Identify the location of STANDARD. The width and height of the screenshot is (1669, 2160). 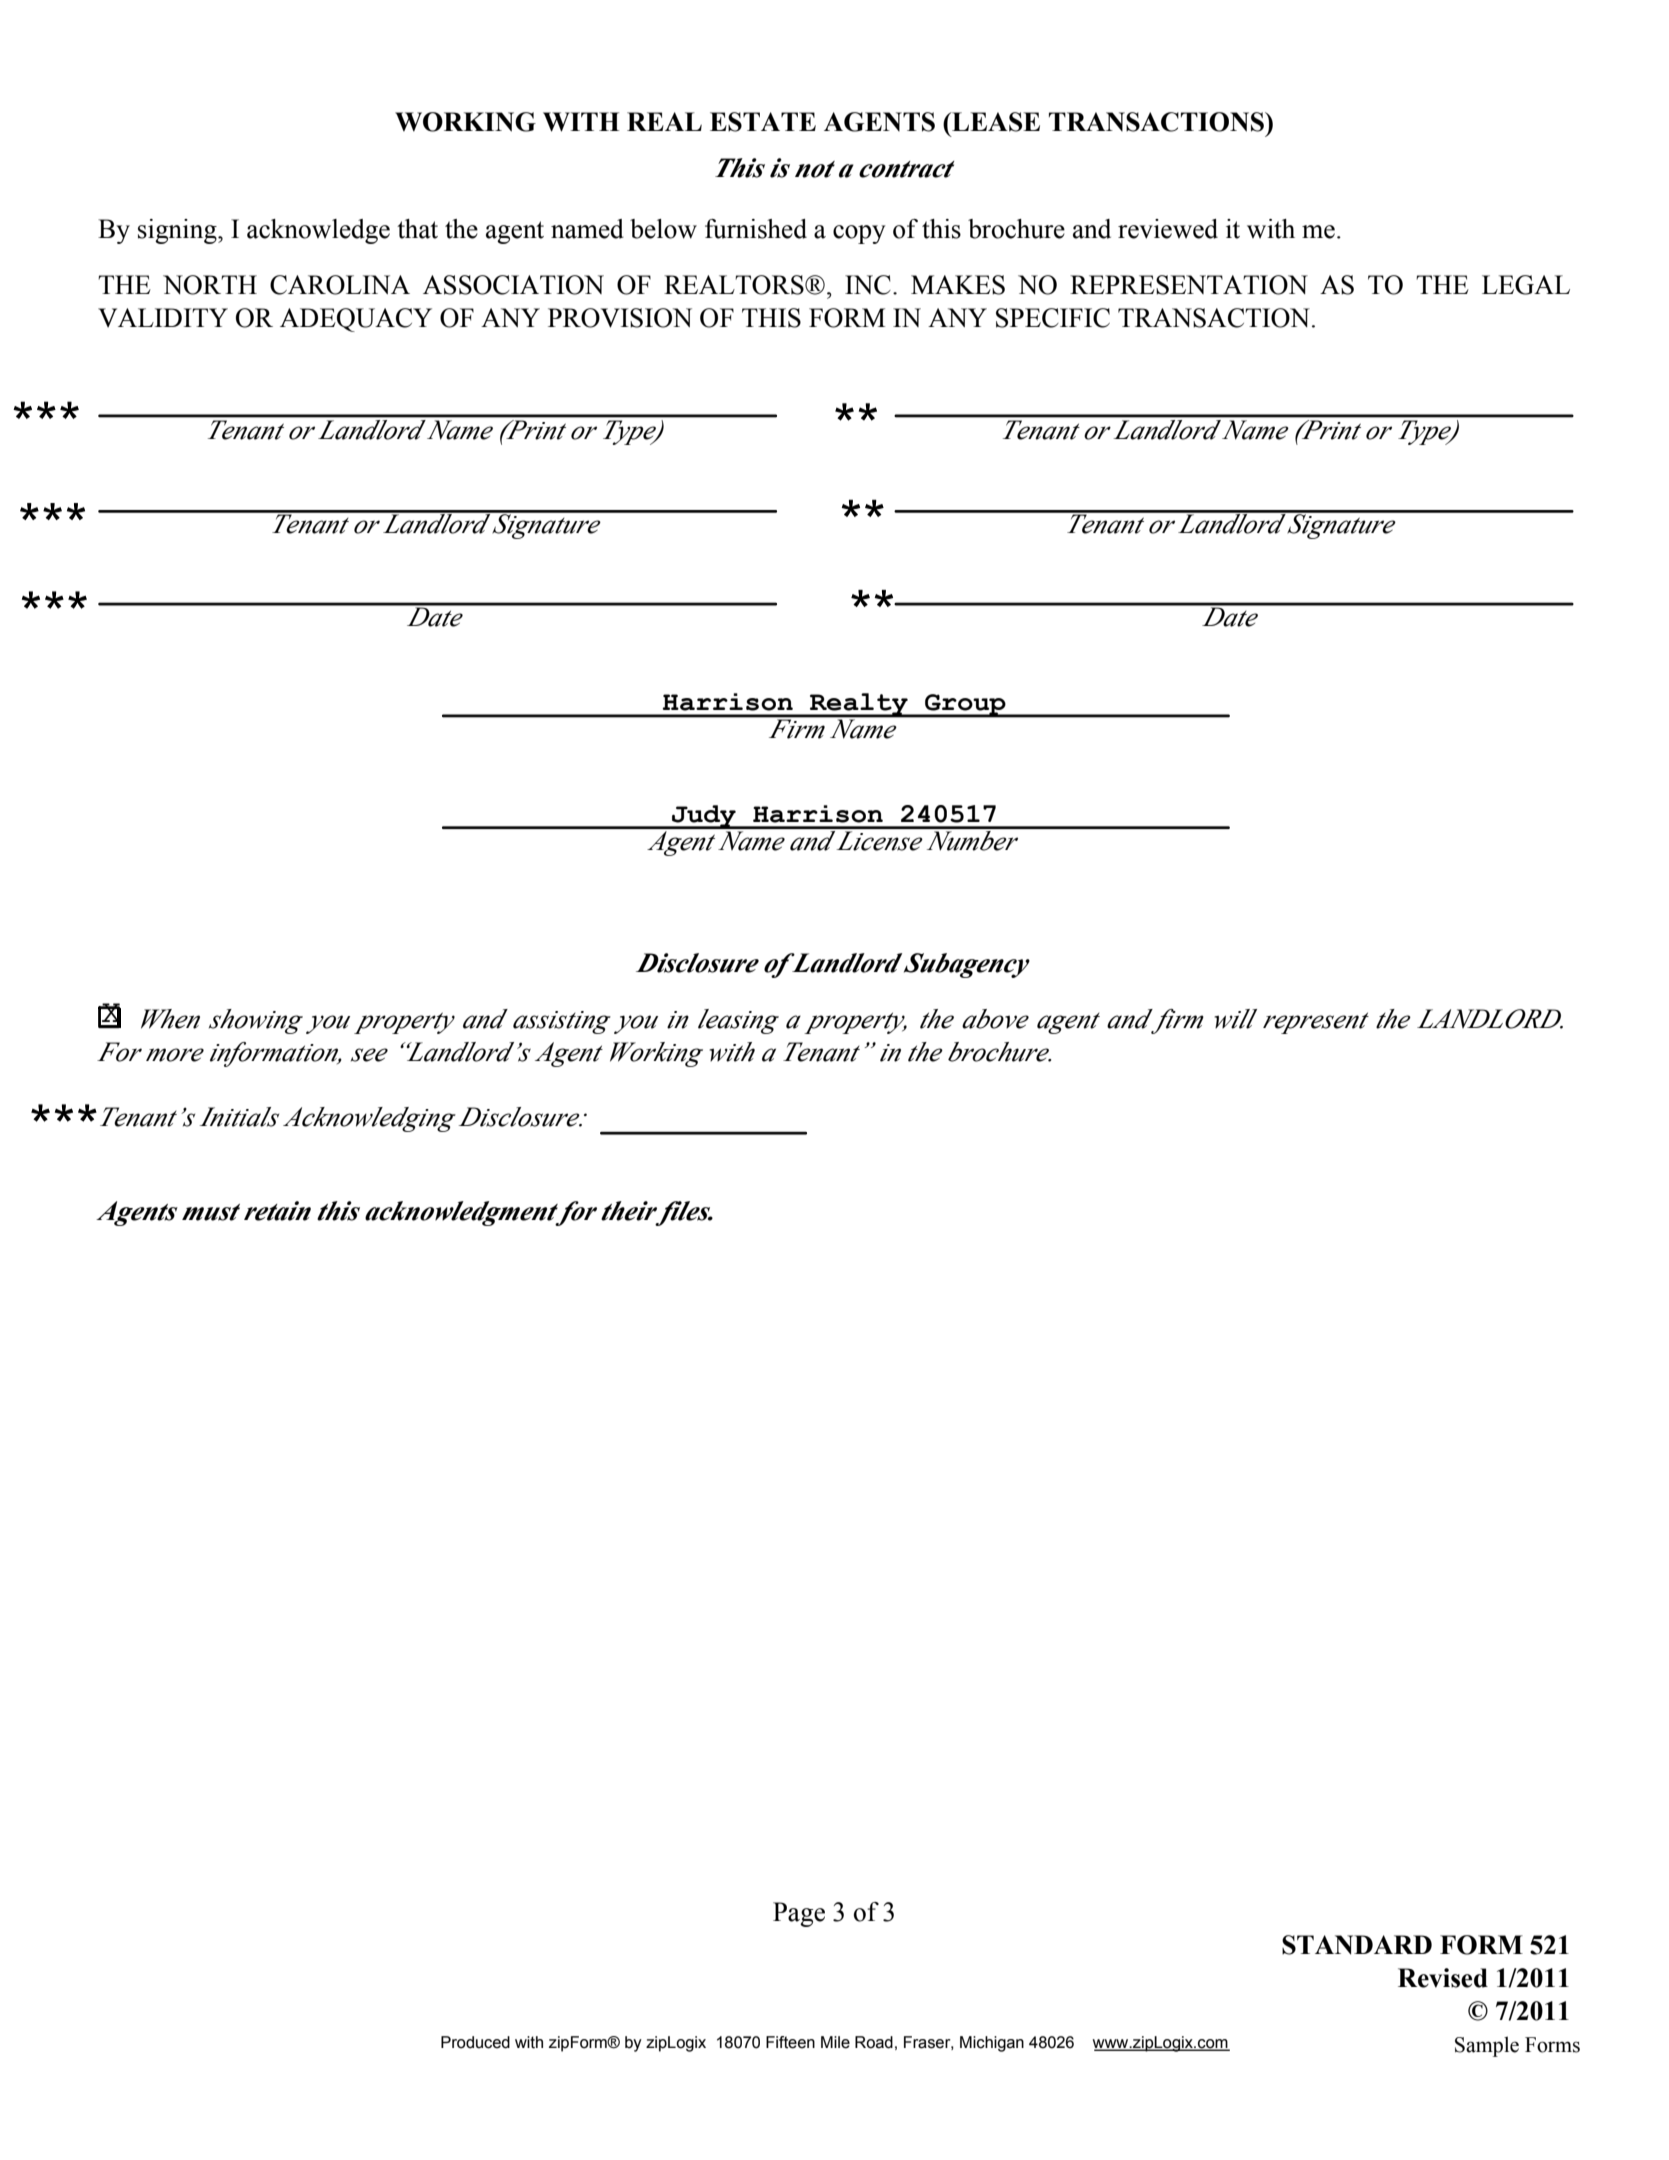
(1357, 1945).
